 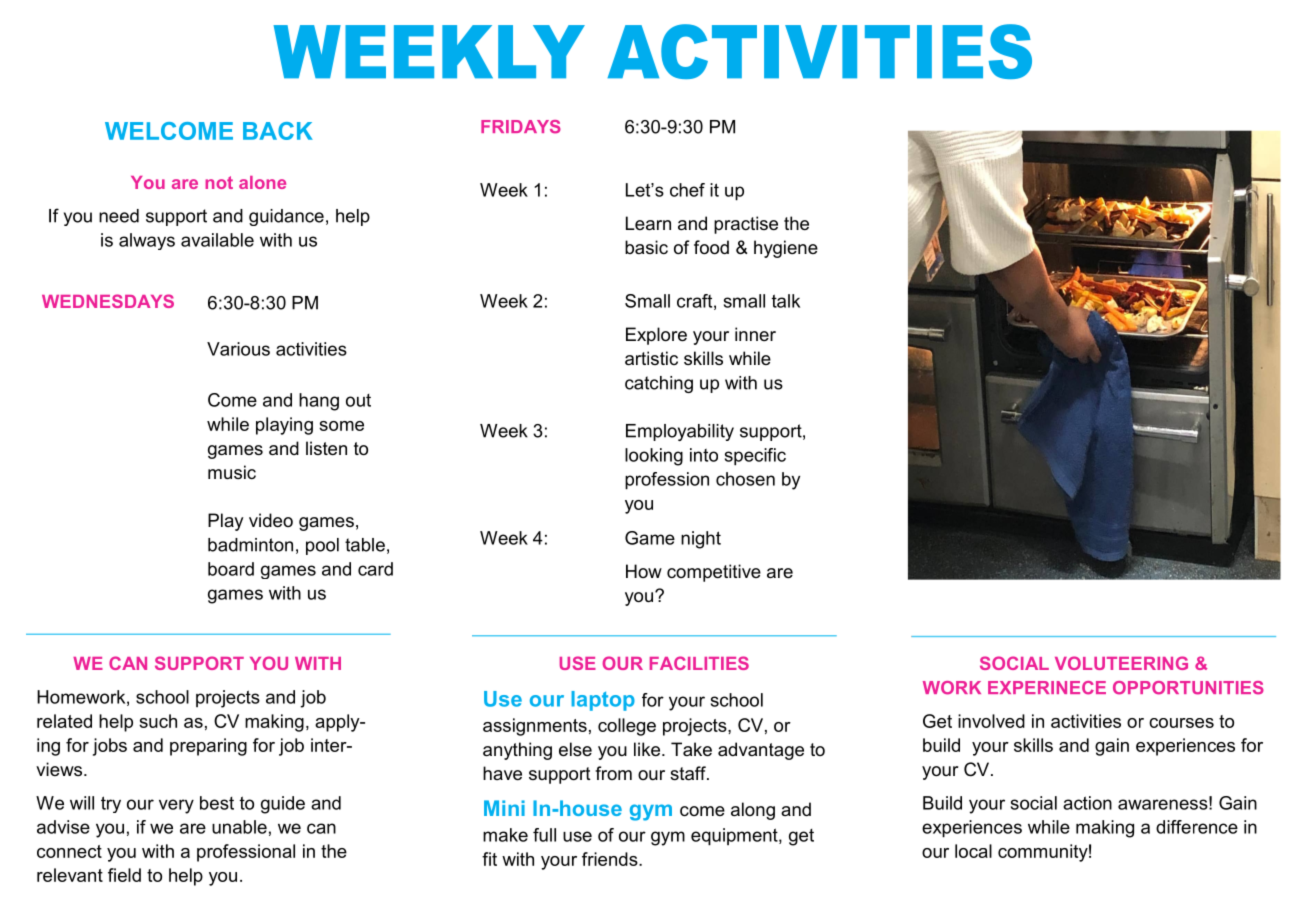 I want to click on Various, so click(x=238, y=349).
